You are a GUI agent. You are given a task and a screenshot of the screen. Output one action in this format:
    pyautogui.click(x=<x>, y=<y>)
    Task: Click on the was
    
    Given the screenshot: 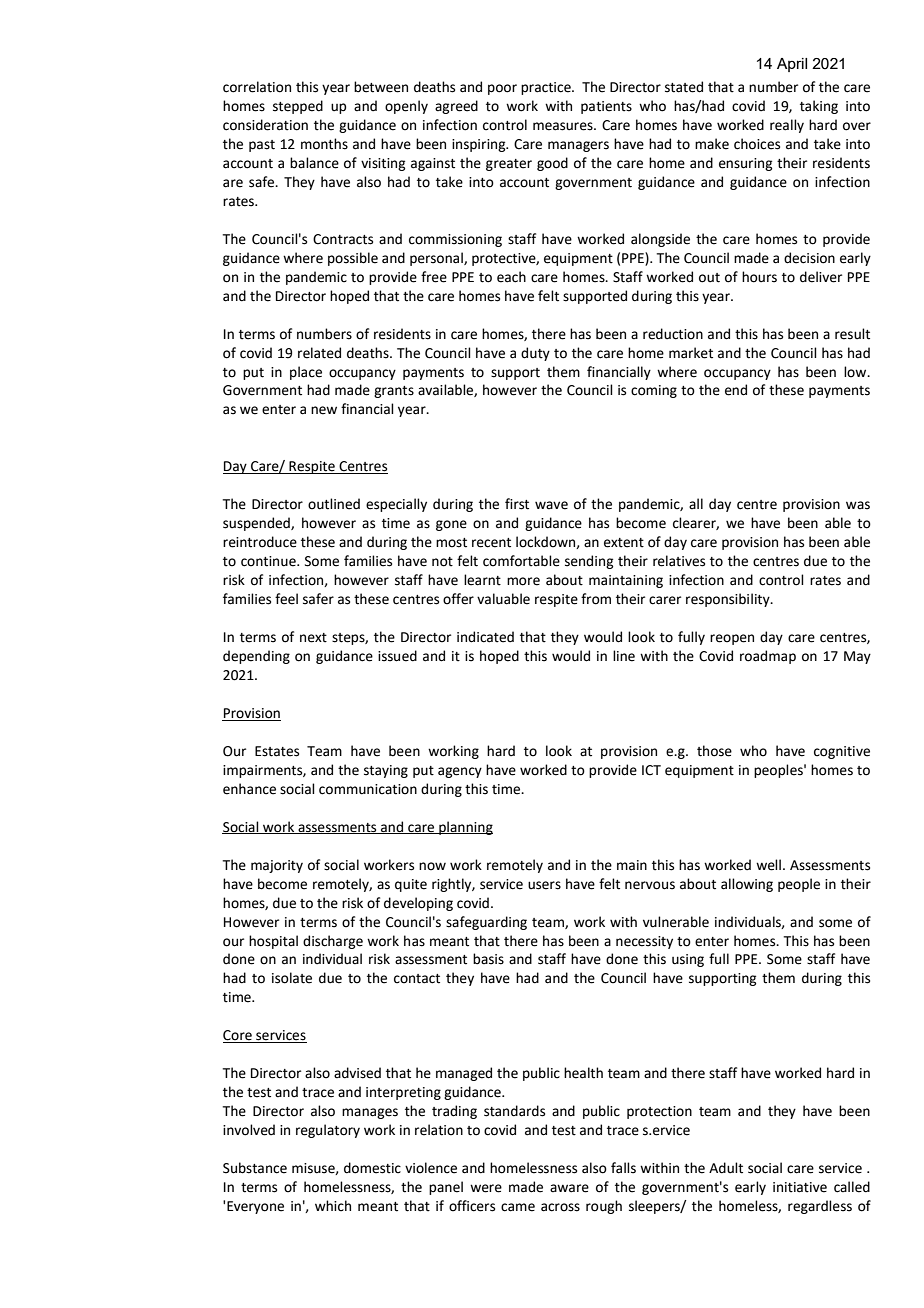 What is the action you would take?
    pyautogui.click(x=858, y=505)
